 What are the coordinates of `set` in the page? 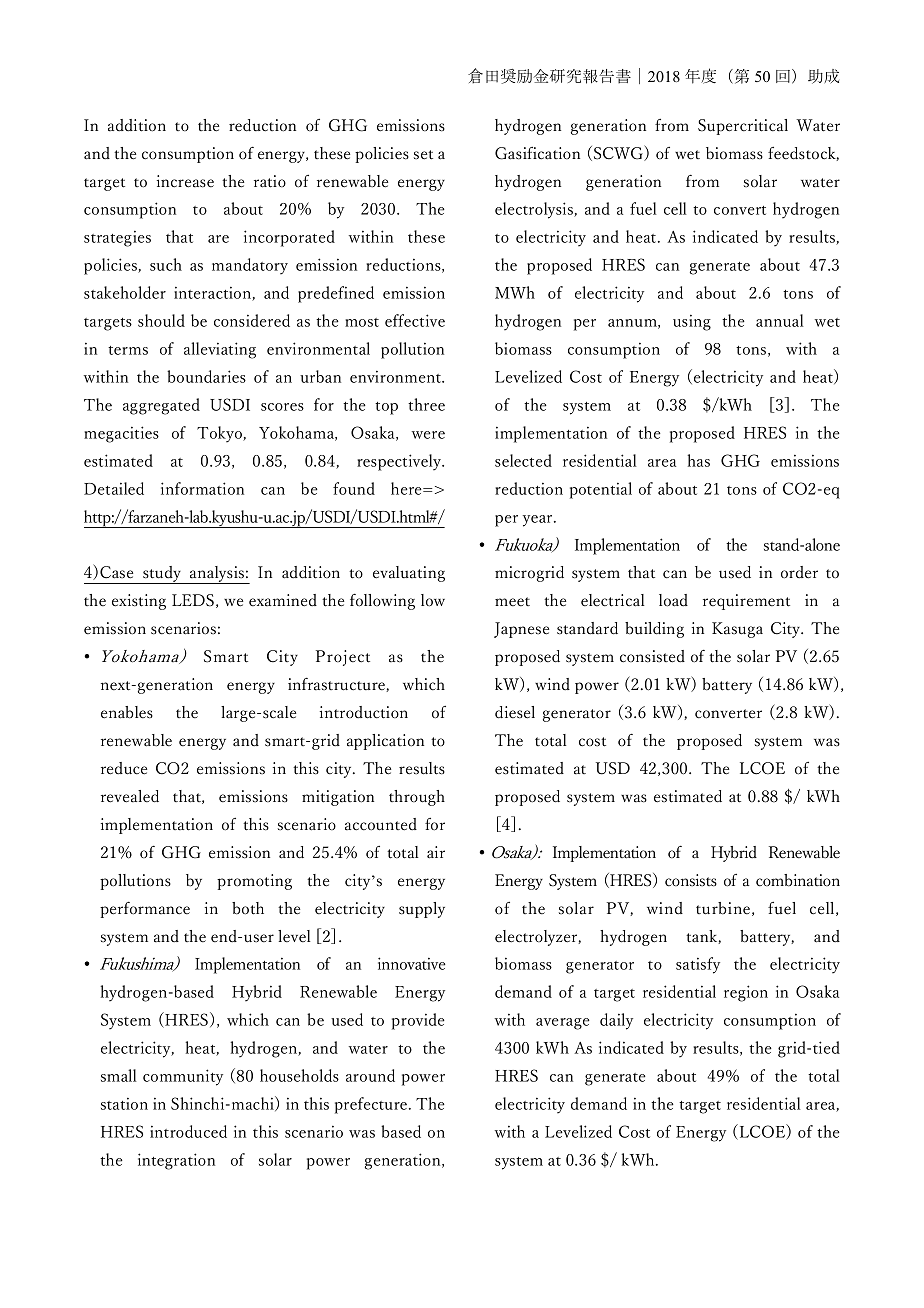 It's located at (423, 155).
